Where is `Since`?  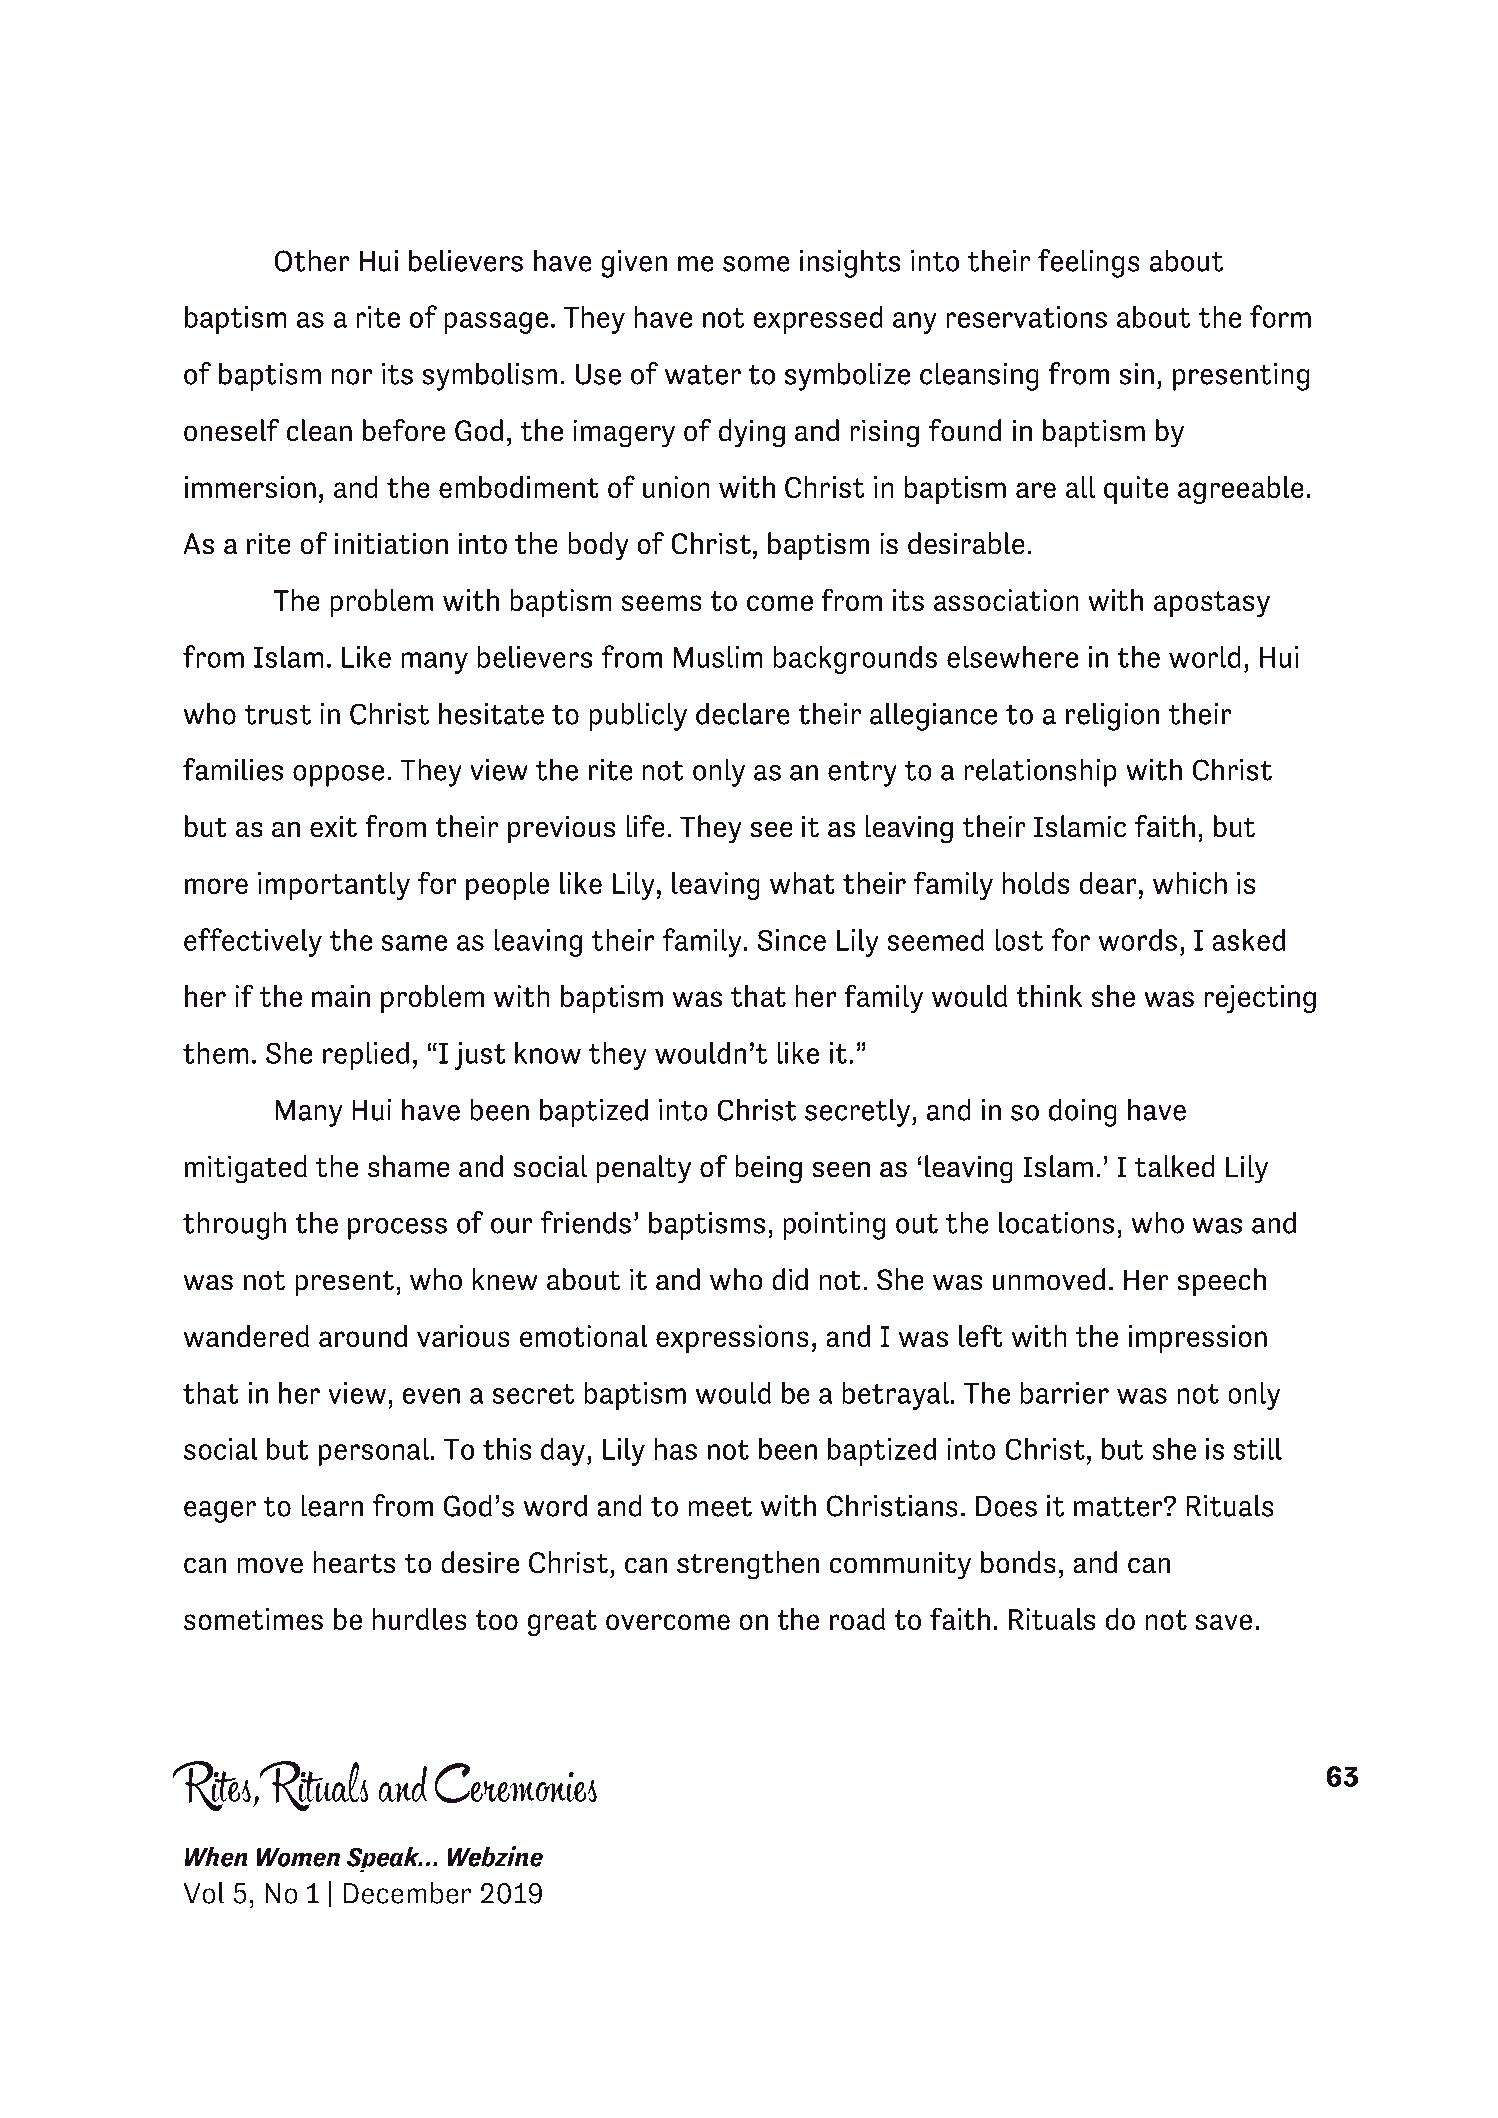
Since is located at coordinates (792, 940).
